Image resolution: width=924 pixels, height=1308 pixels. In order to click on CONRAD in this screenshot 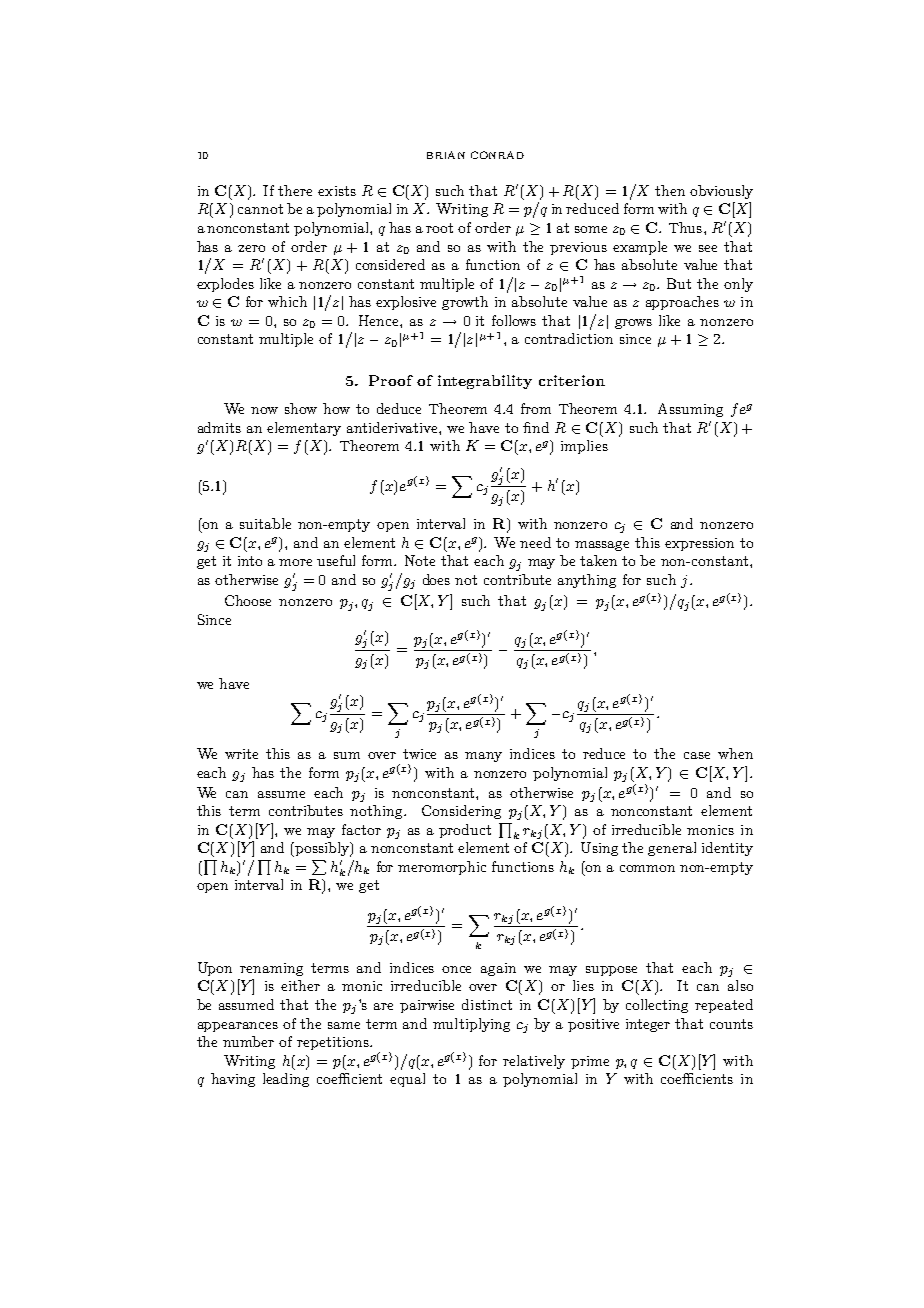, I will do `click(497, 155)`.
